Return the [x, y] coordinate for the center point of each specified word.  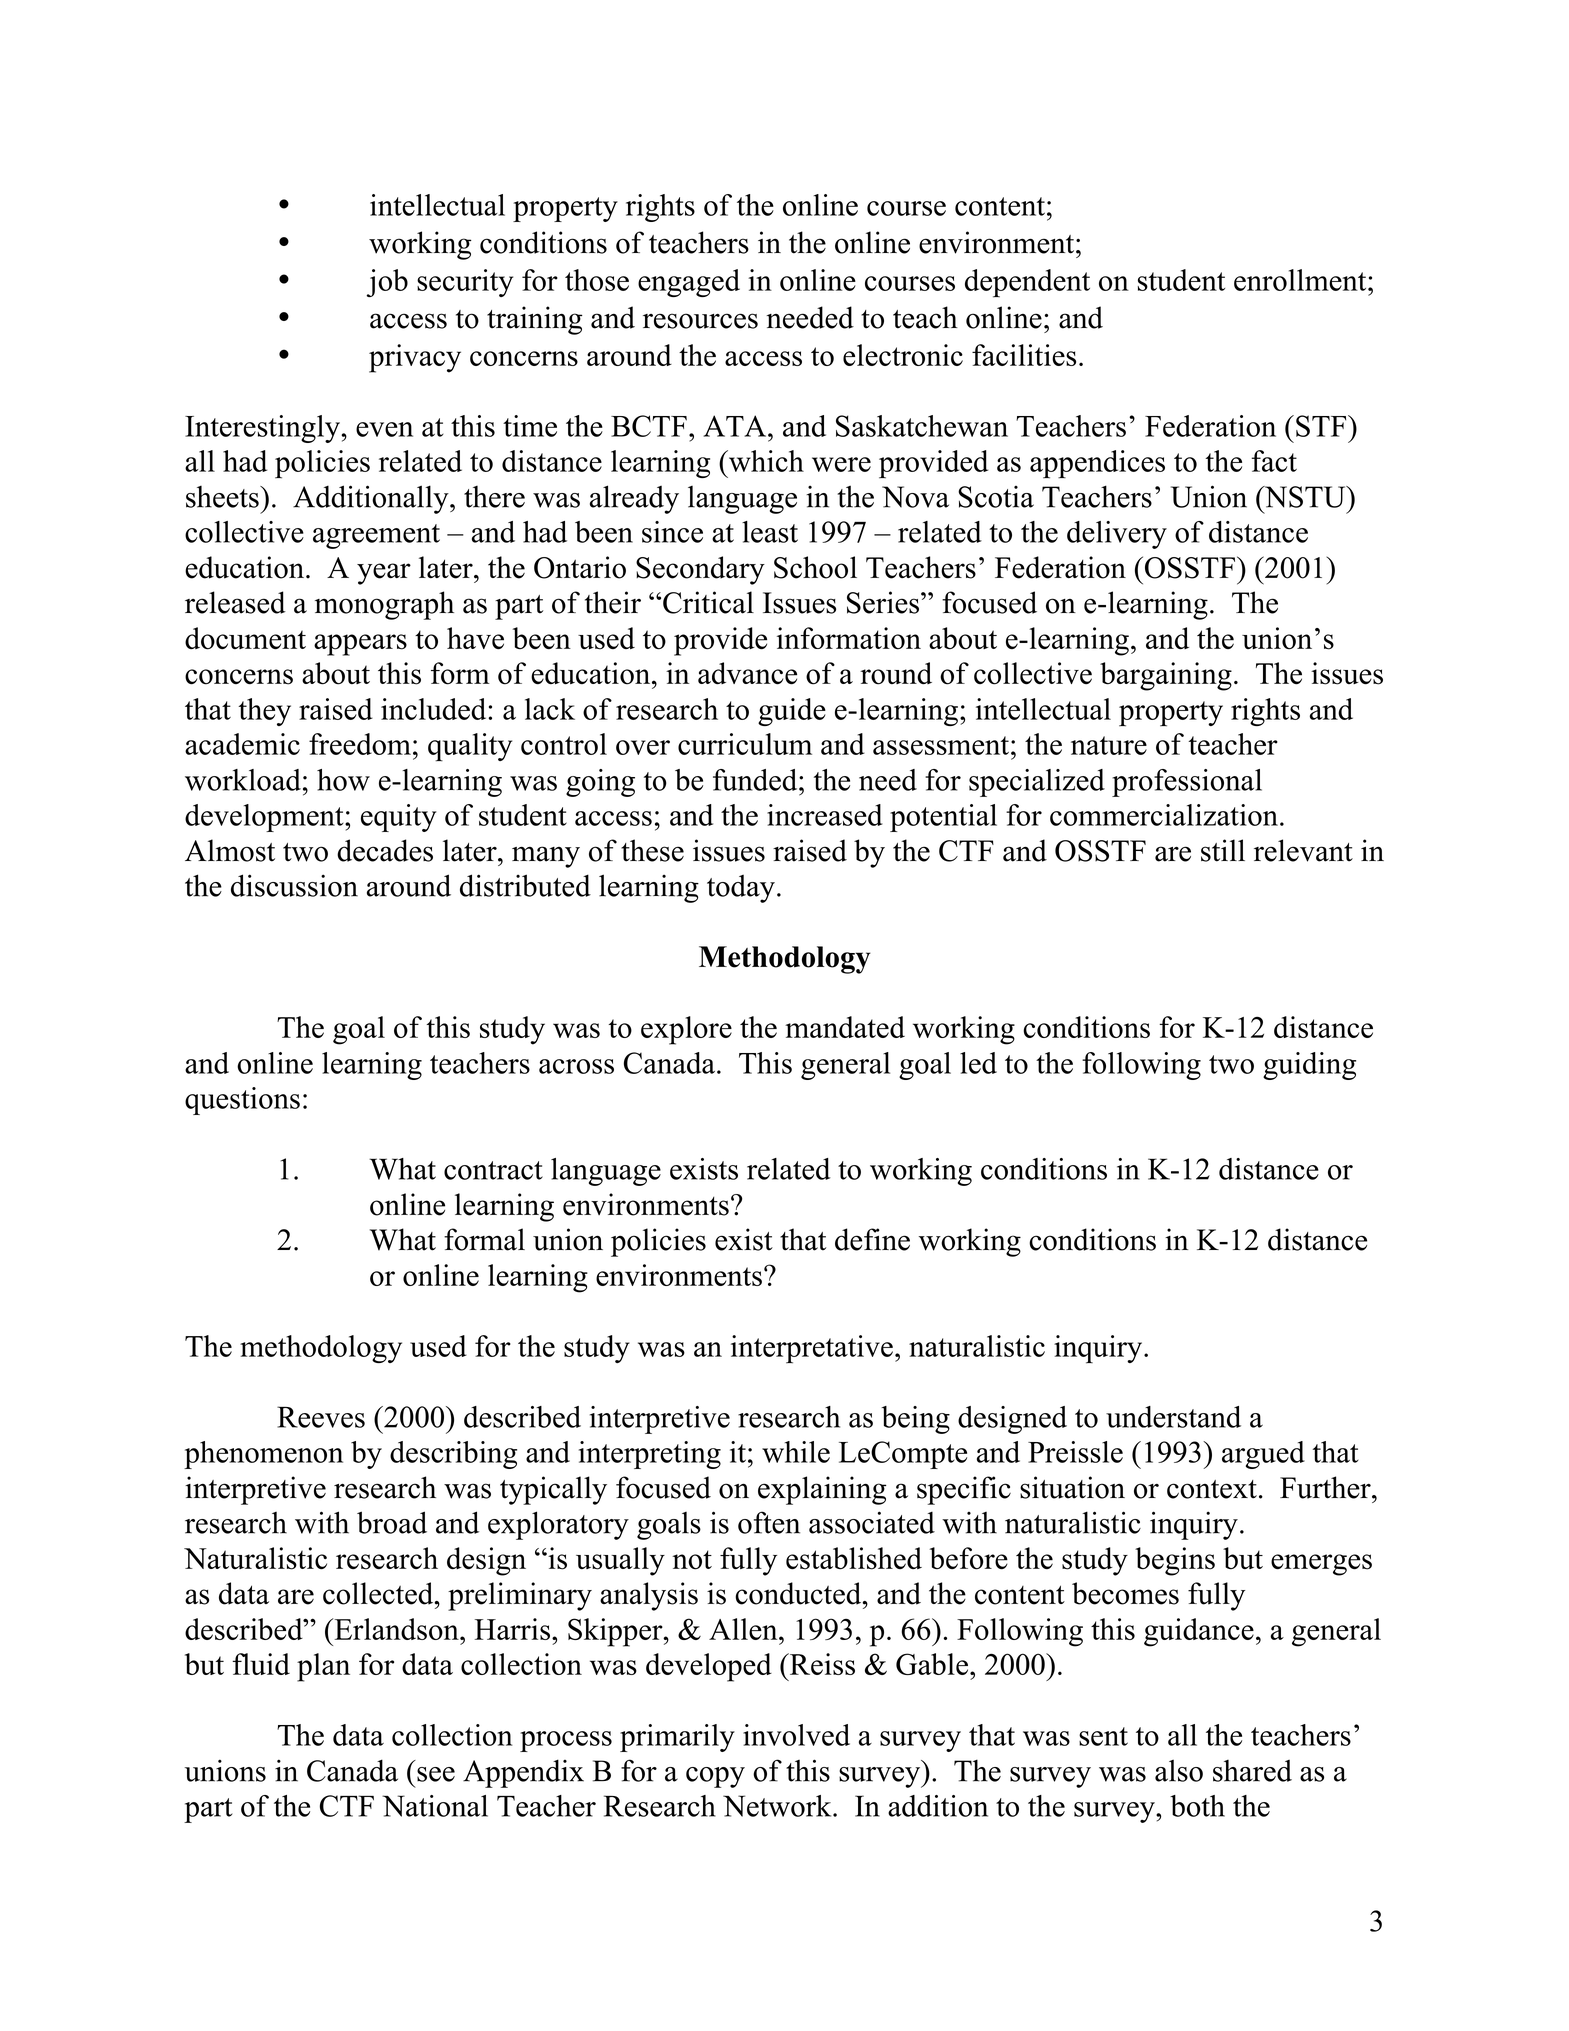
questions [242, 1101]
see [436, 1774]
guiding [1309, 1066]
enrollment [1301, 280]
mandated [845, 1027]
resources [700, 321]
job [387, 283]
